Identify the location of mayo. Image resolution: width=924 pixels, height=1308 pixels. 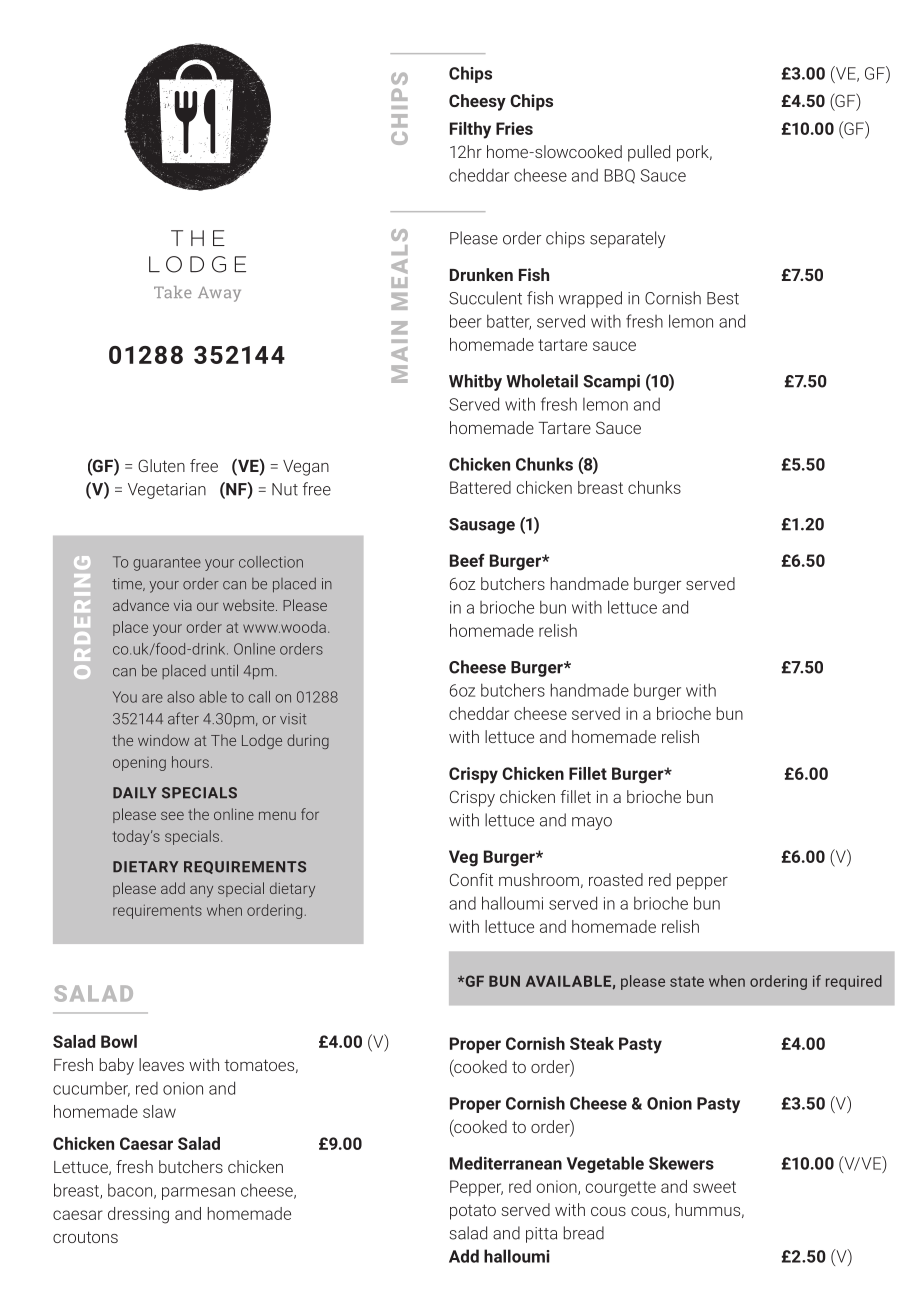
(592, 823).
